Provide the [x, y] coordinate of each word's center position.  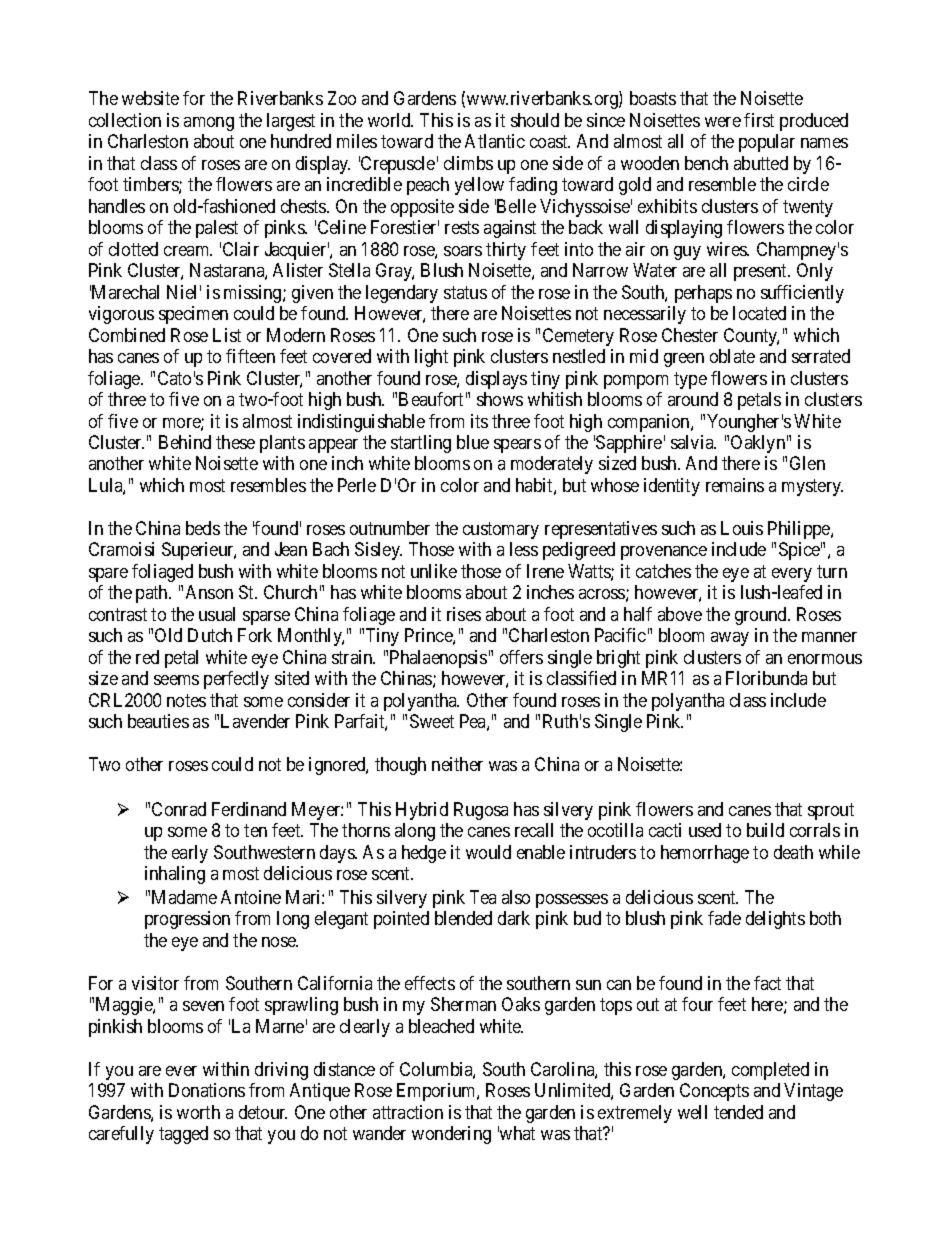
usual [217, 614]
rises [464, 614]
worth [198, 1112]
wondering [451, 1135]
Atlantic [495, 141]
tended [738, 1112]
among [209, 124]
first [759, 120]
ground [762, 616]
